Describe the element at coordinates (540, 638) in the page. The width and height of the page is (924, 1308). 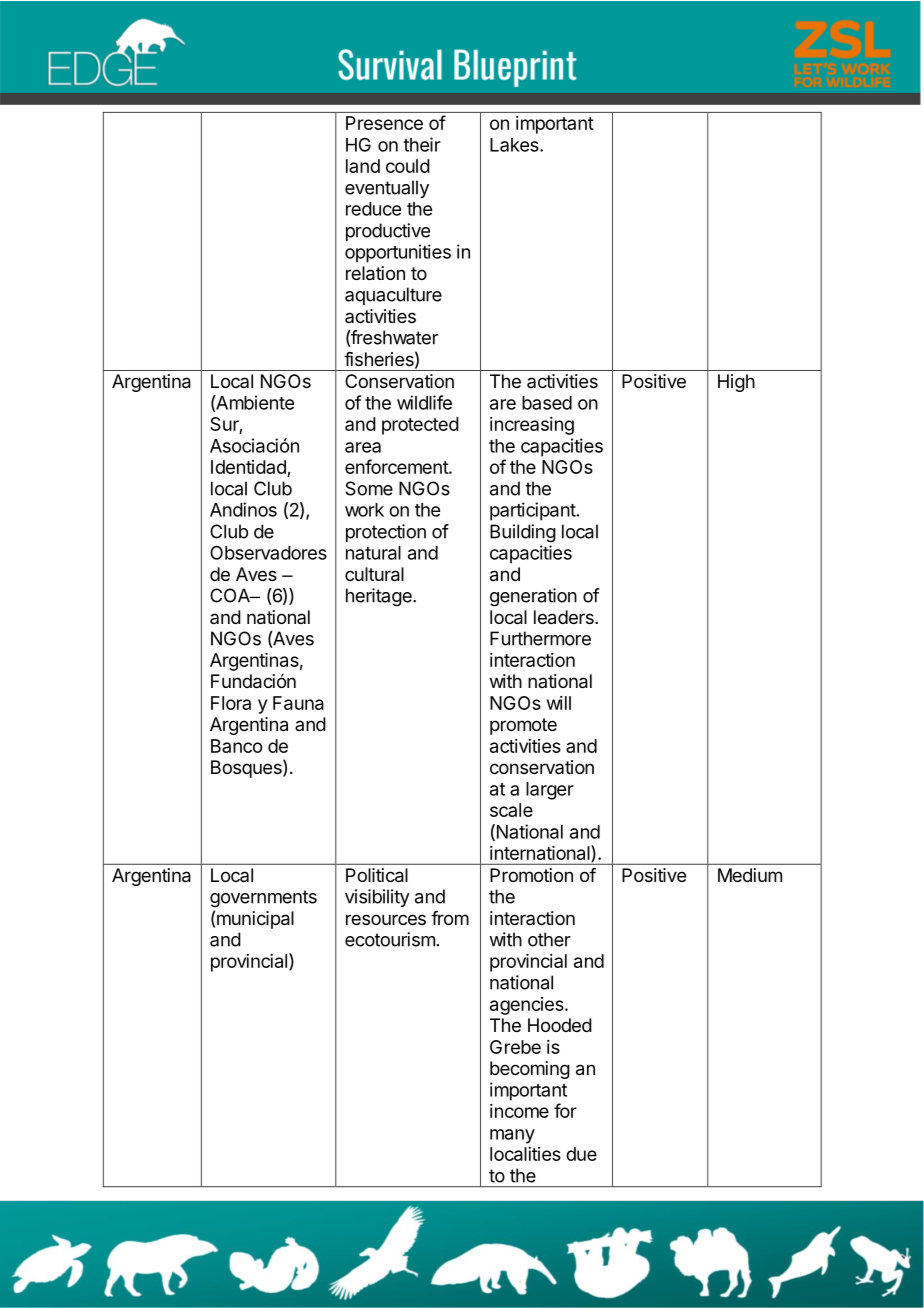
I see `Furthermore` at that location.
